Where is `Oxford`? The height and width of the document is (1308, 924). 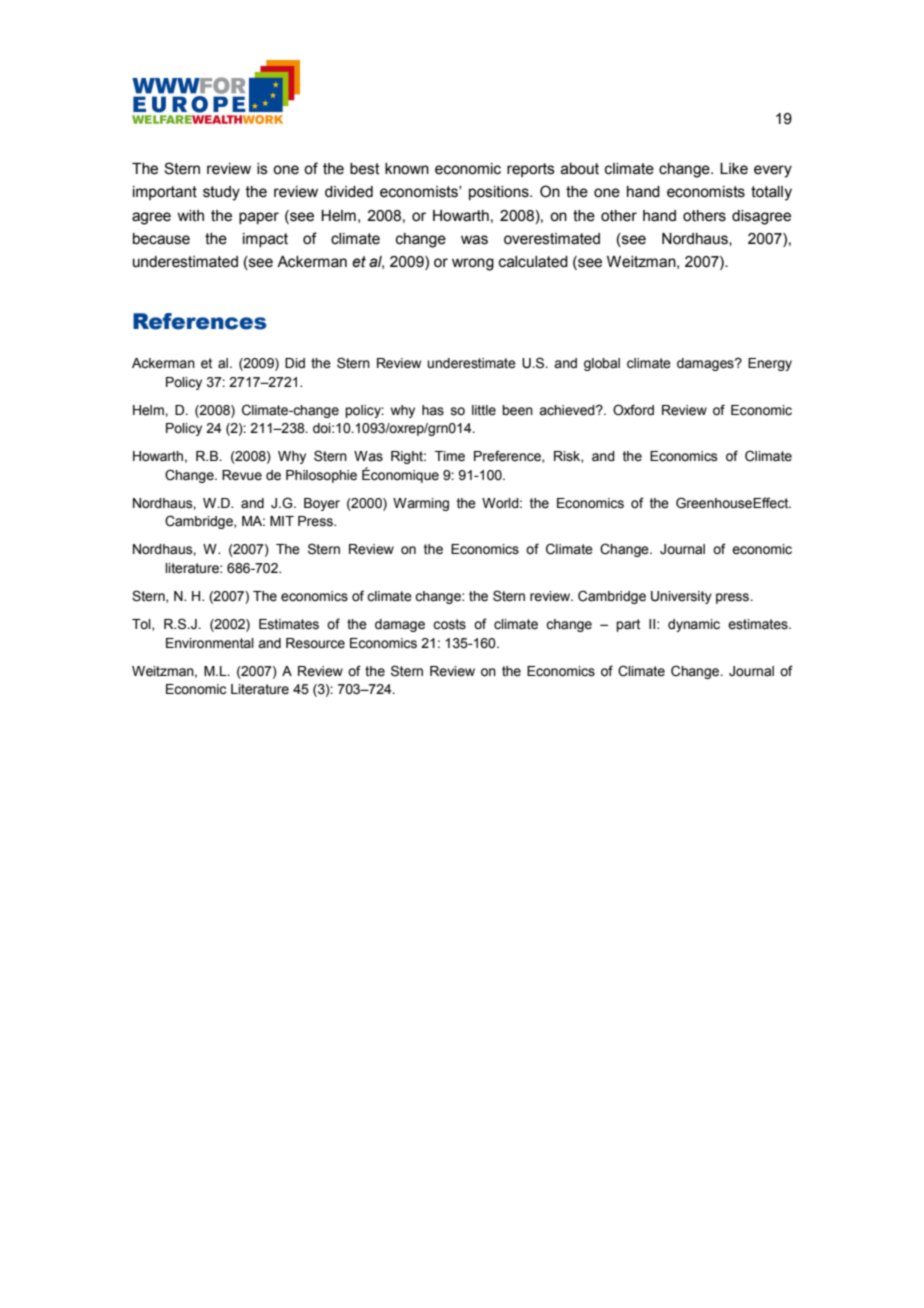
Oxford is located at coordinates (633, 410).
